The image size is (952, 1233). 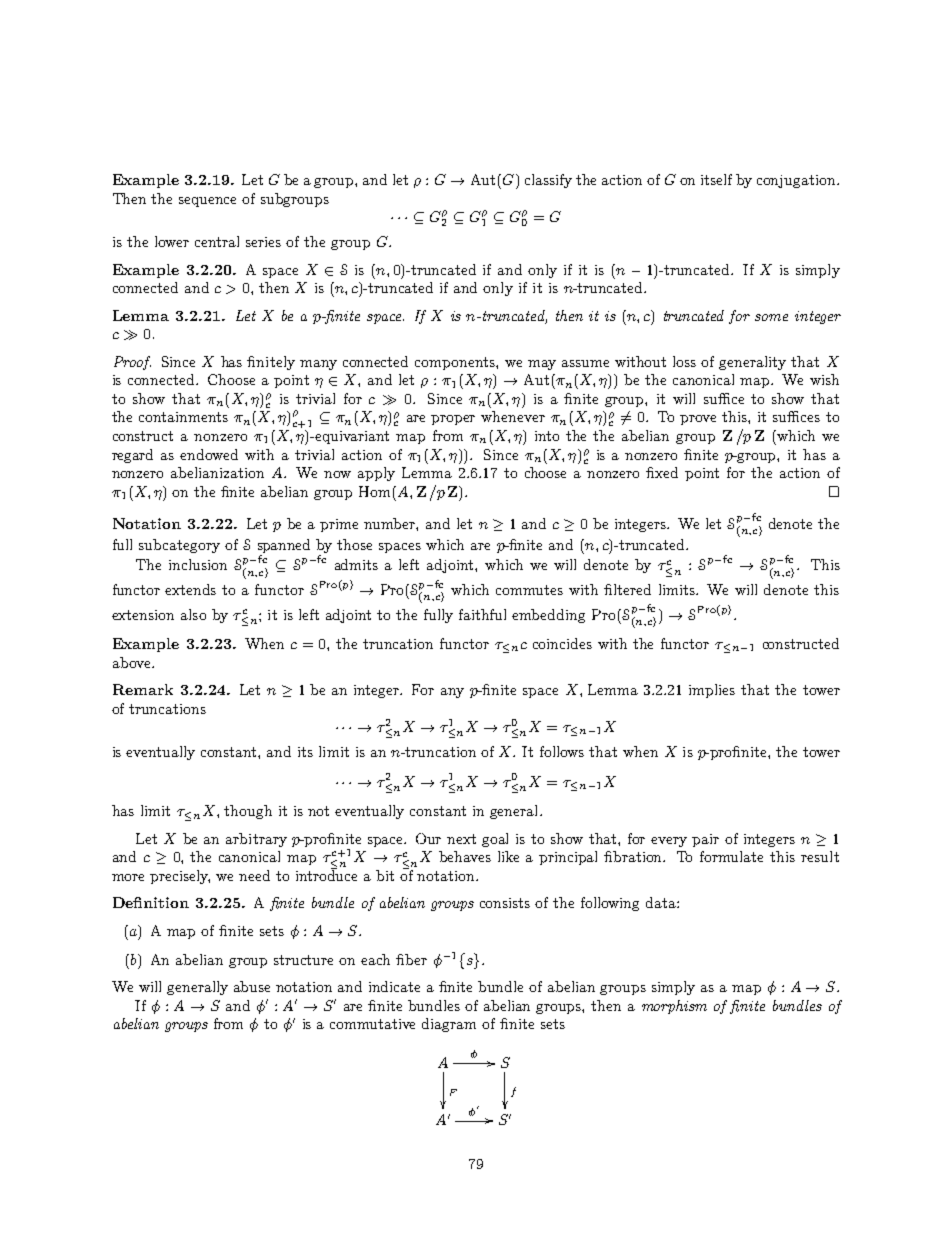 I want to click on diagram, so click(x=449, y=1025).
